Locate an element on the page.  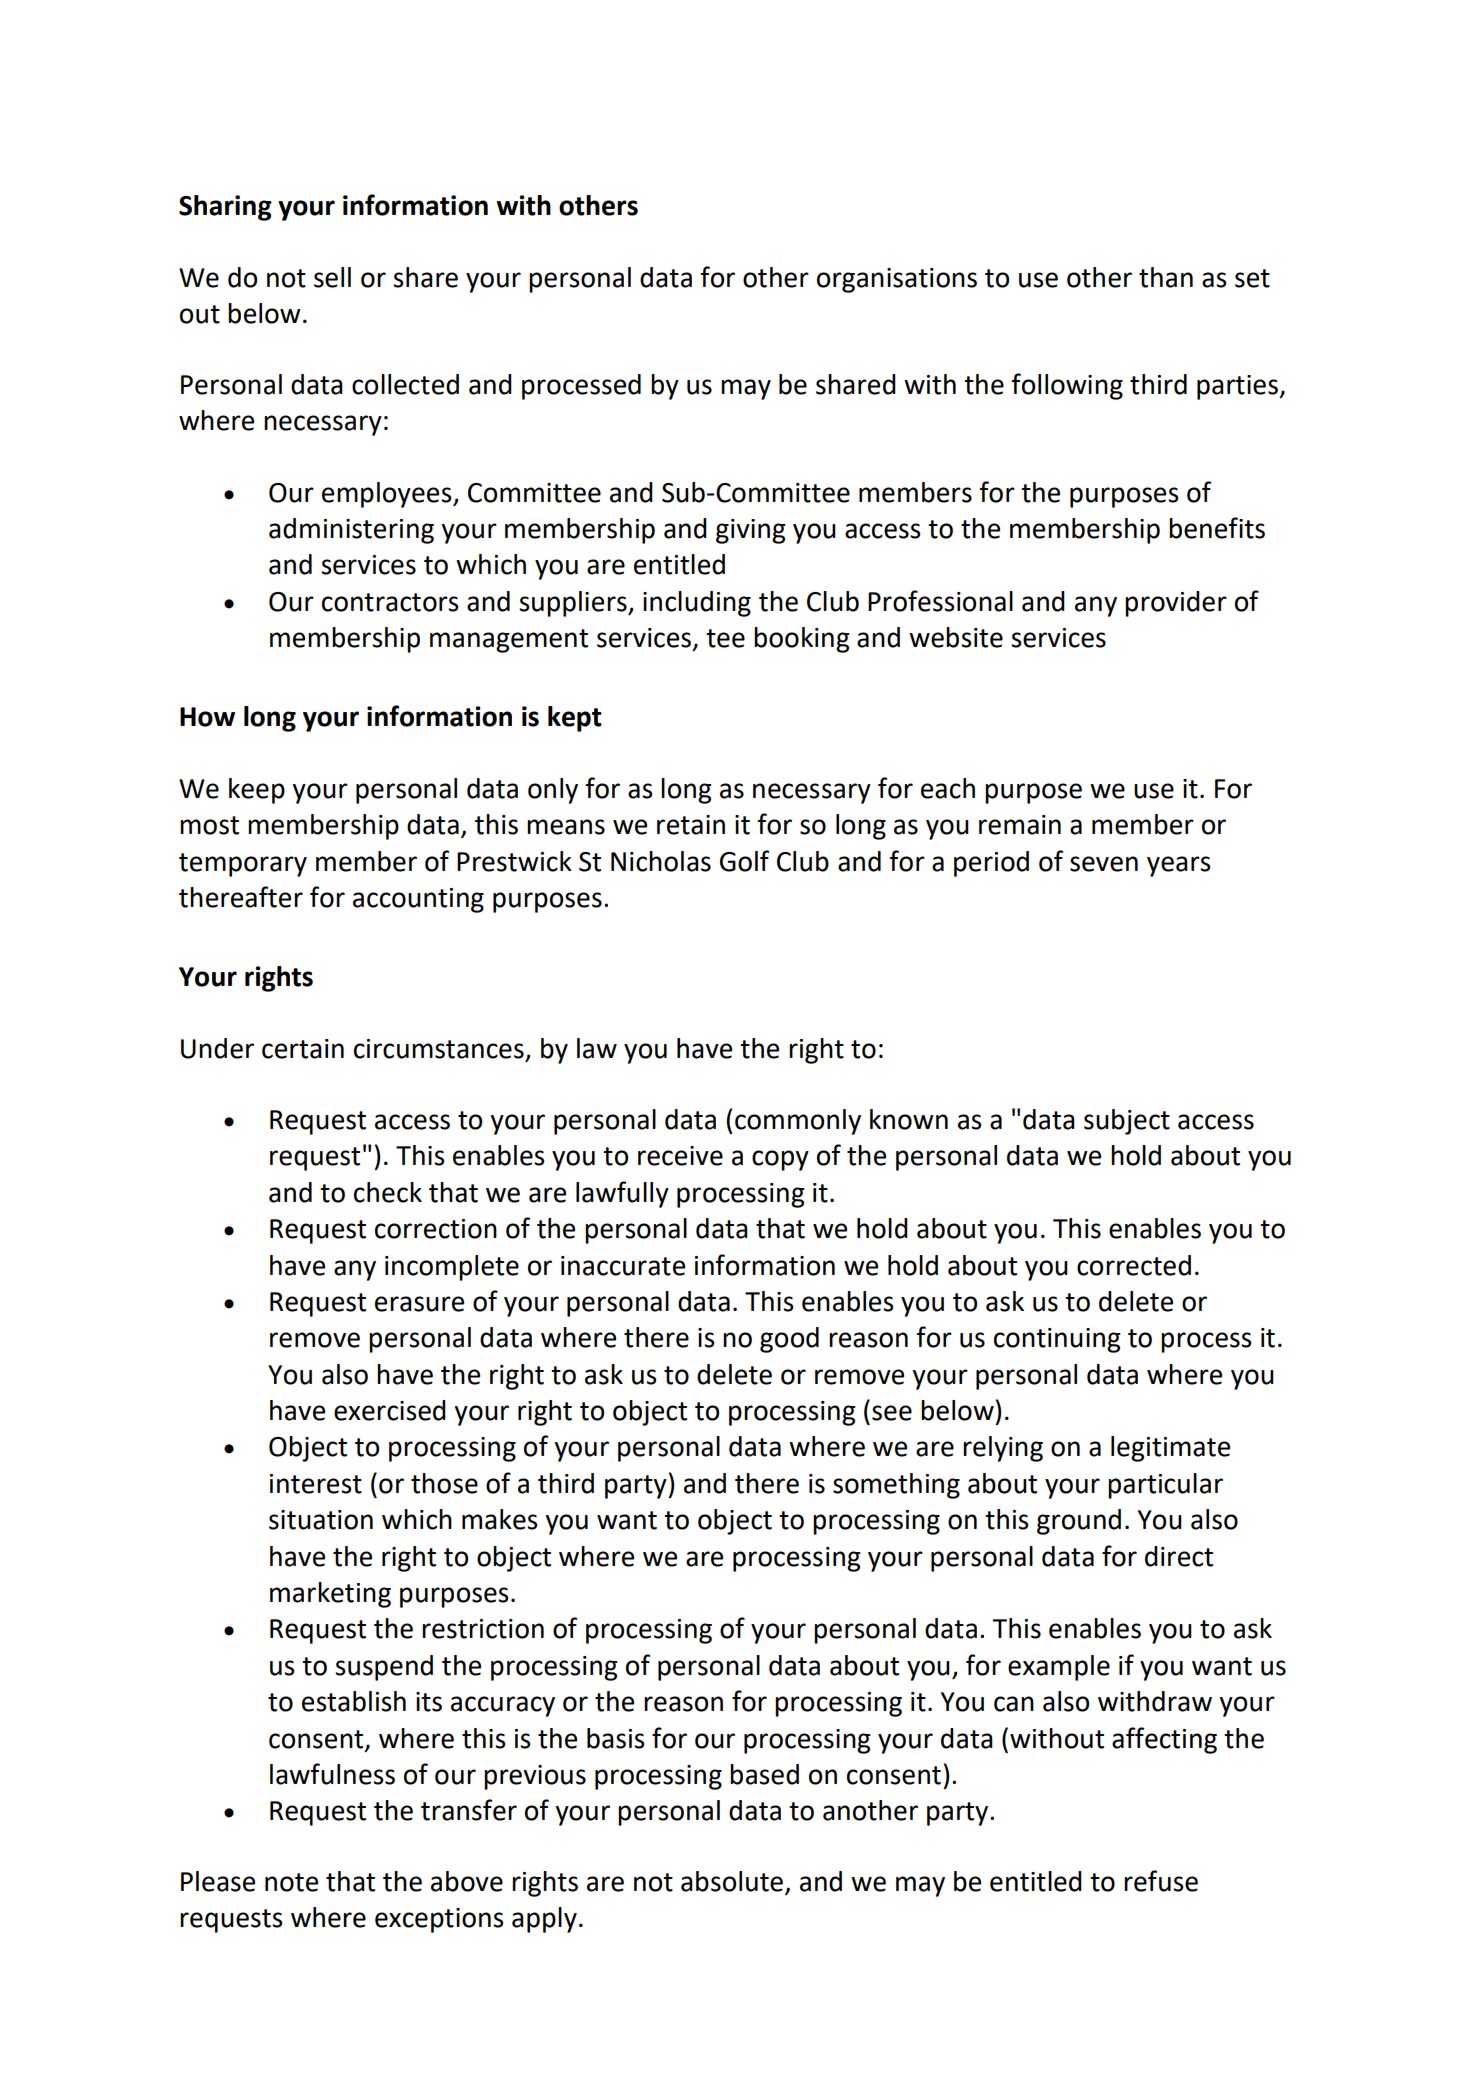
than is located at coordinates (1166, 277).
